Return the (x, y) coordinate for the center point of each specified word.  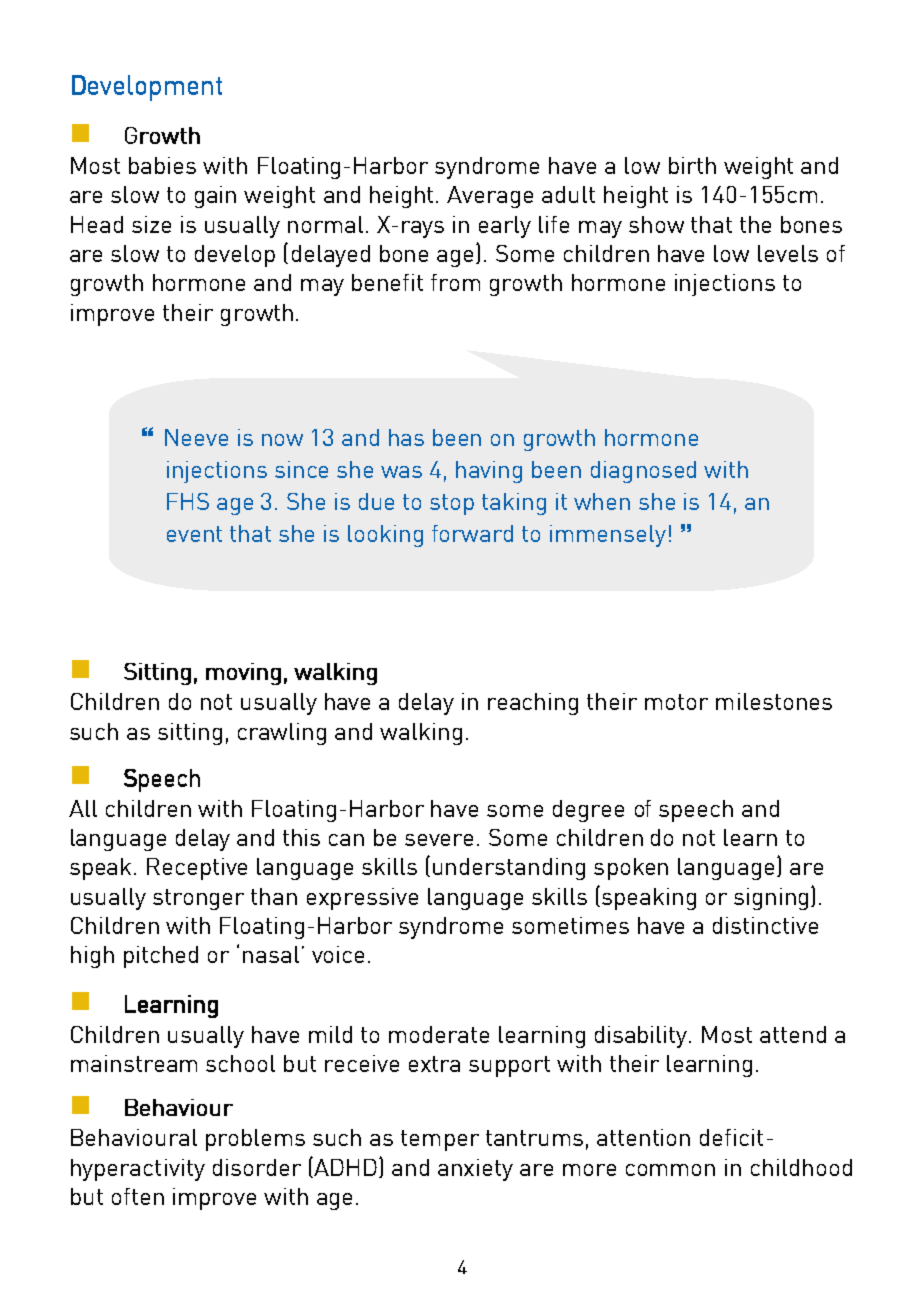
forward (472, 533)
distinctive (765, 925)
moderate (439, 1034)
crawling (282, 734)
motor (676, 702)
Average (490, 197)
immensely (608, 536)
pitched (161, 957)
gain (215, 197)
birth (692, 165)
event (194, 534)
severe (439, 840)
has (406, 437)
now (282, 440)
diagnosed (643, 472)
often (138, 1196)
